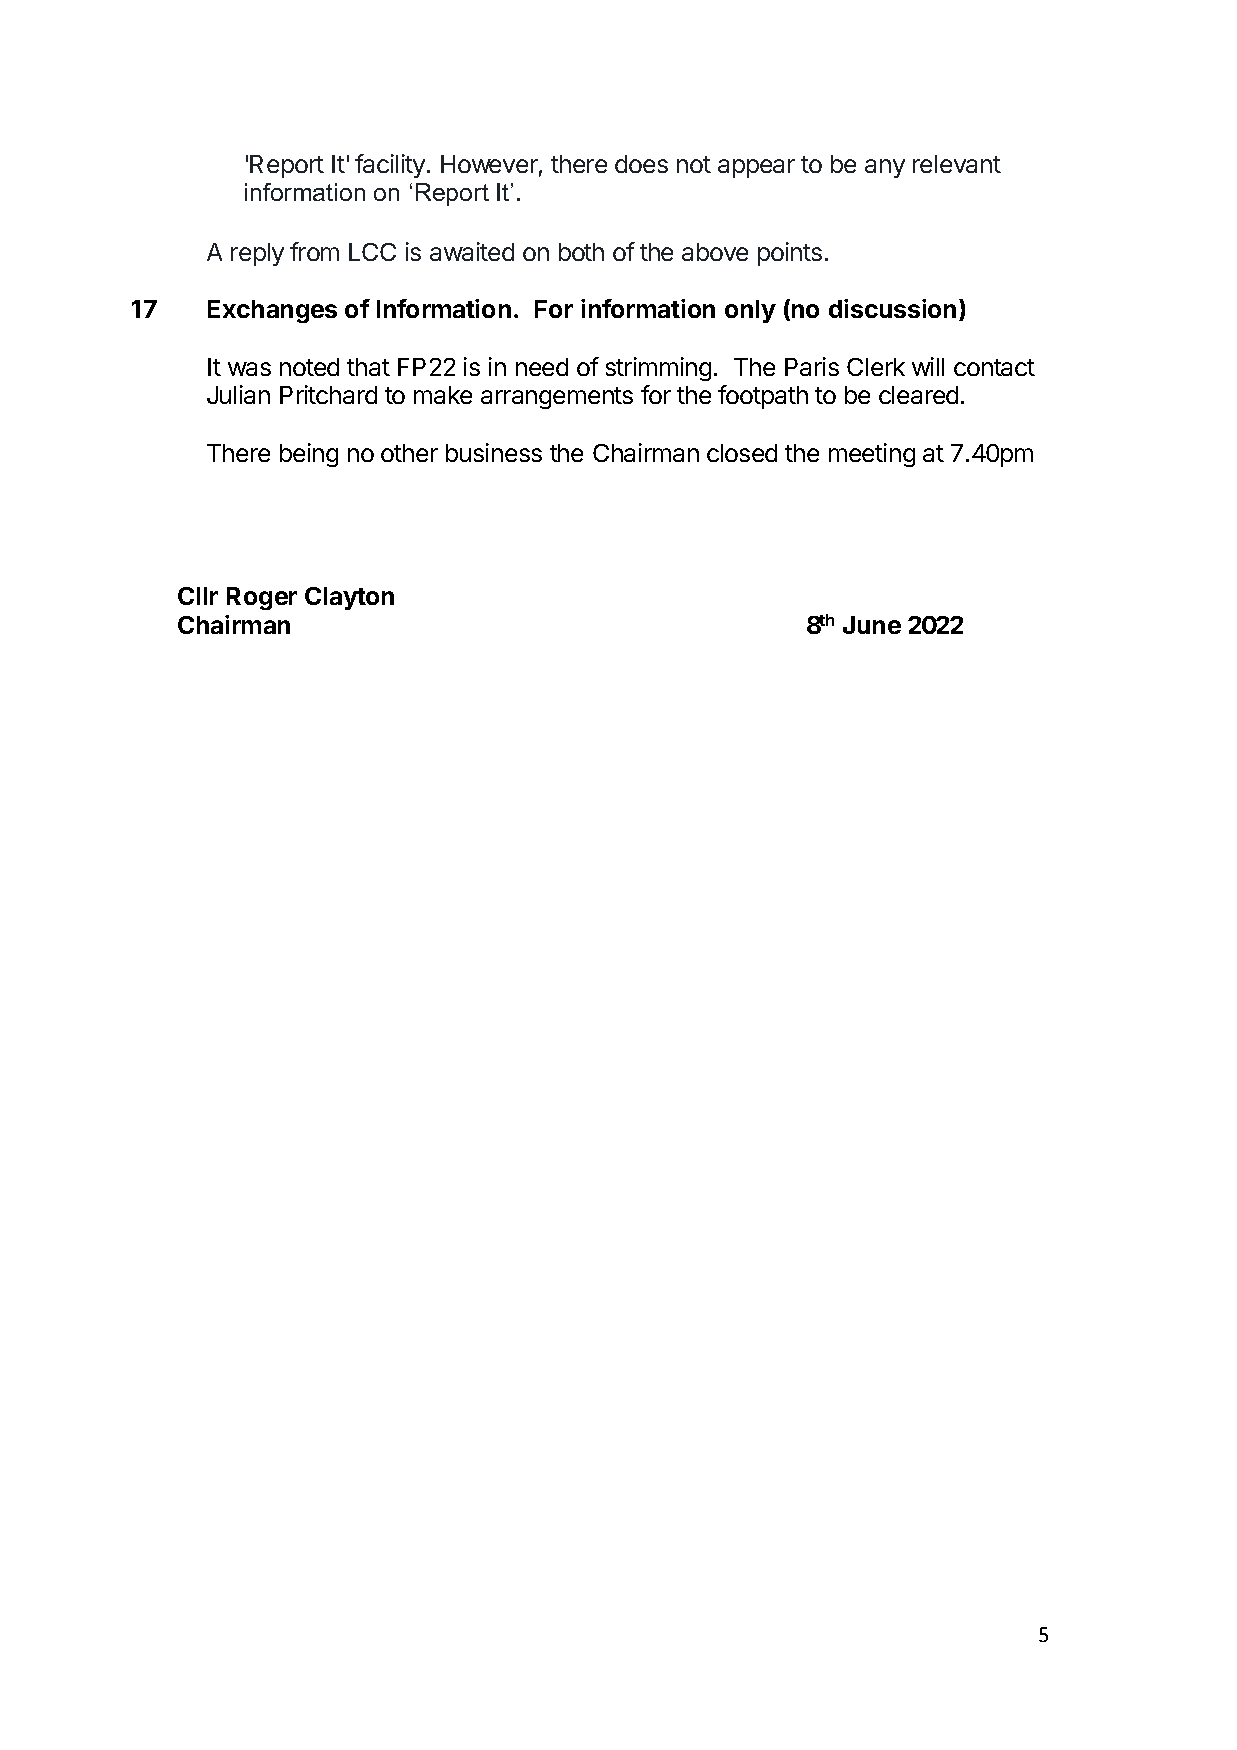 This screenshot has width=1237, height=1750. Describe the element at coordinates (918, 395) in the screenshot. I see `cleared` at that location.
